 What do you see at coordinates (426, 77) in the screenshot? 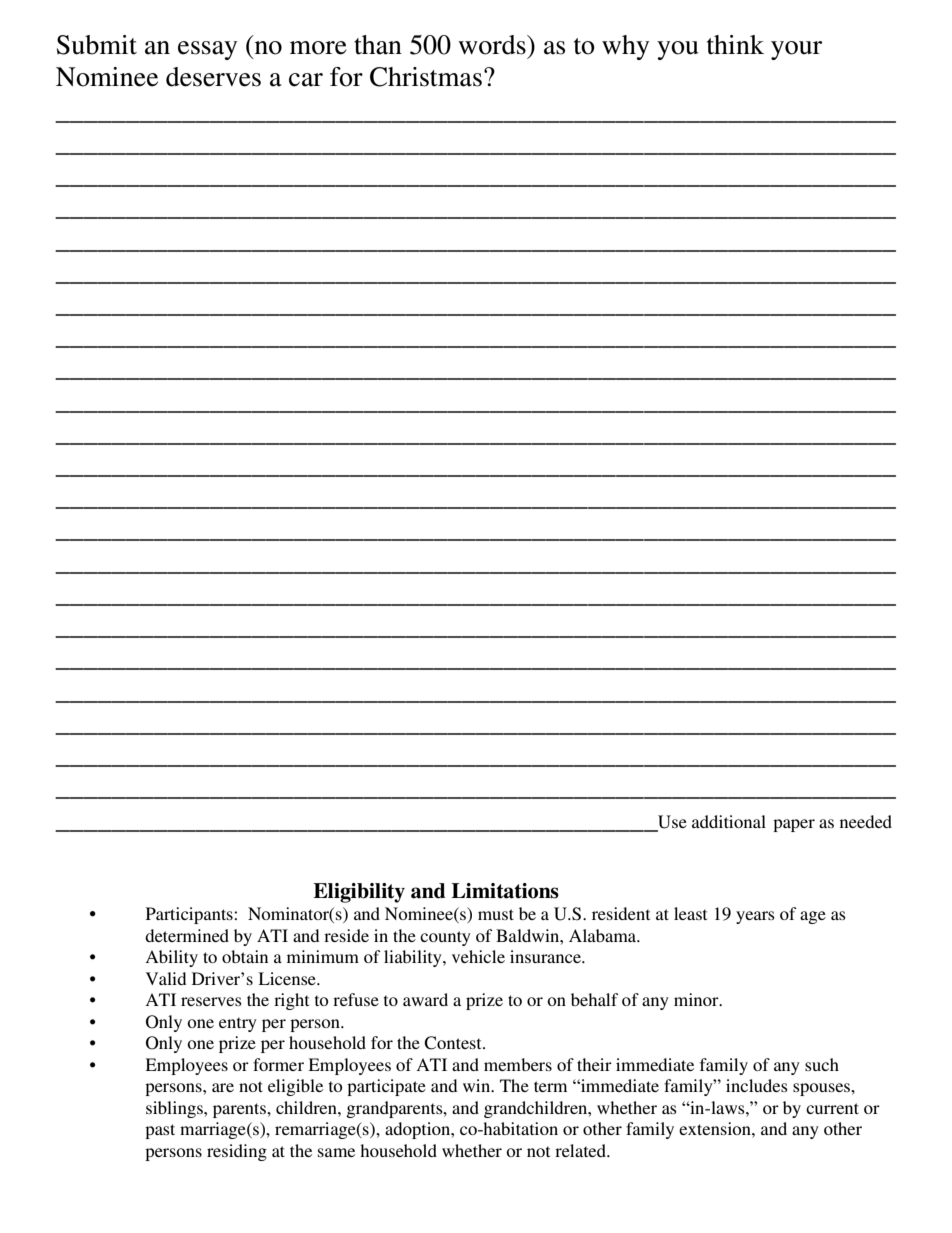
I see `Christmas` at bounding box center [426, 77].
